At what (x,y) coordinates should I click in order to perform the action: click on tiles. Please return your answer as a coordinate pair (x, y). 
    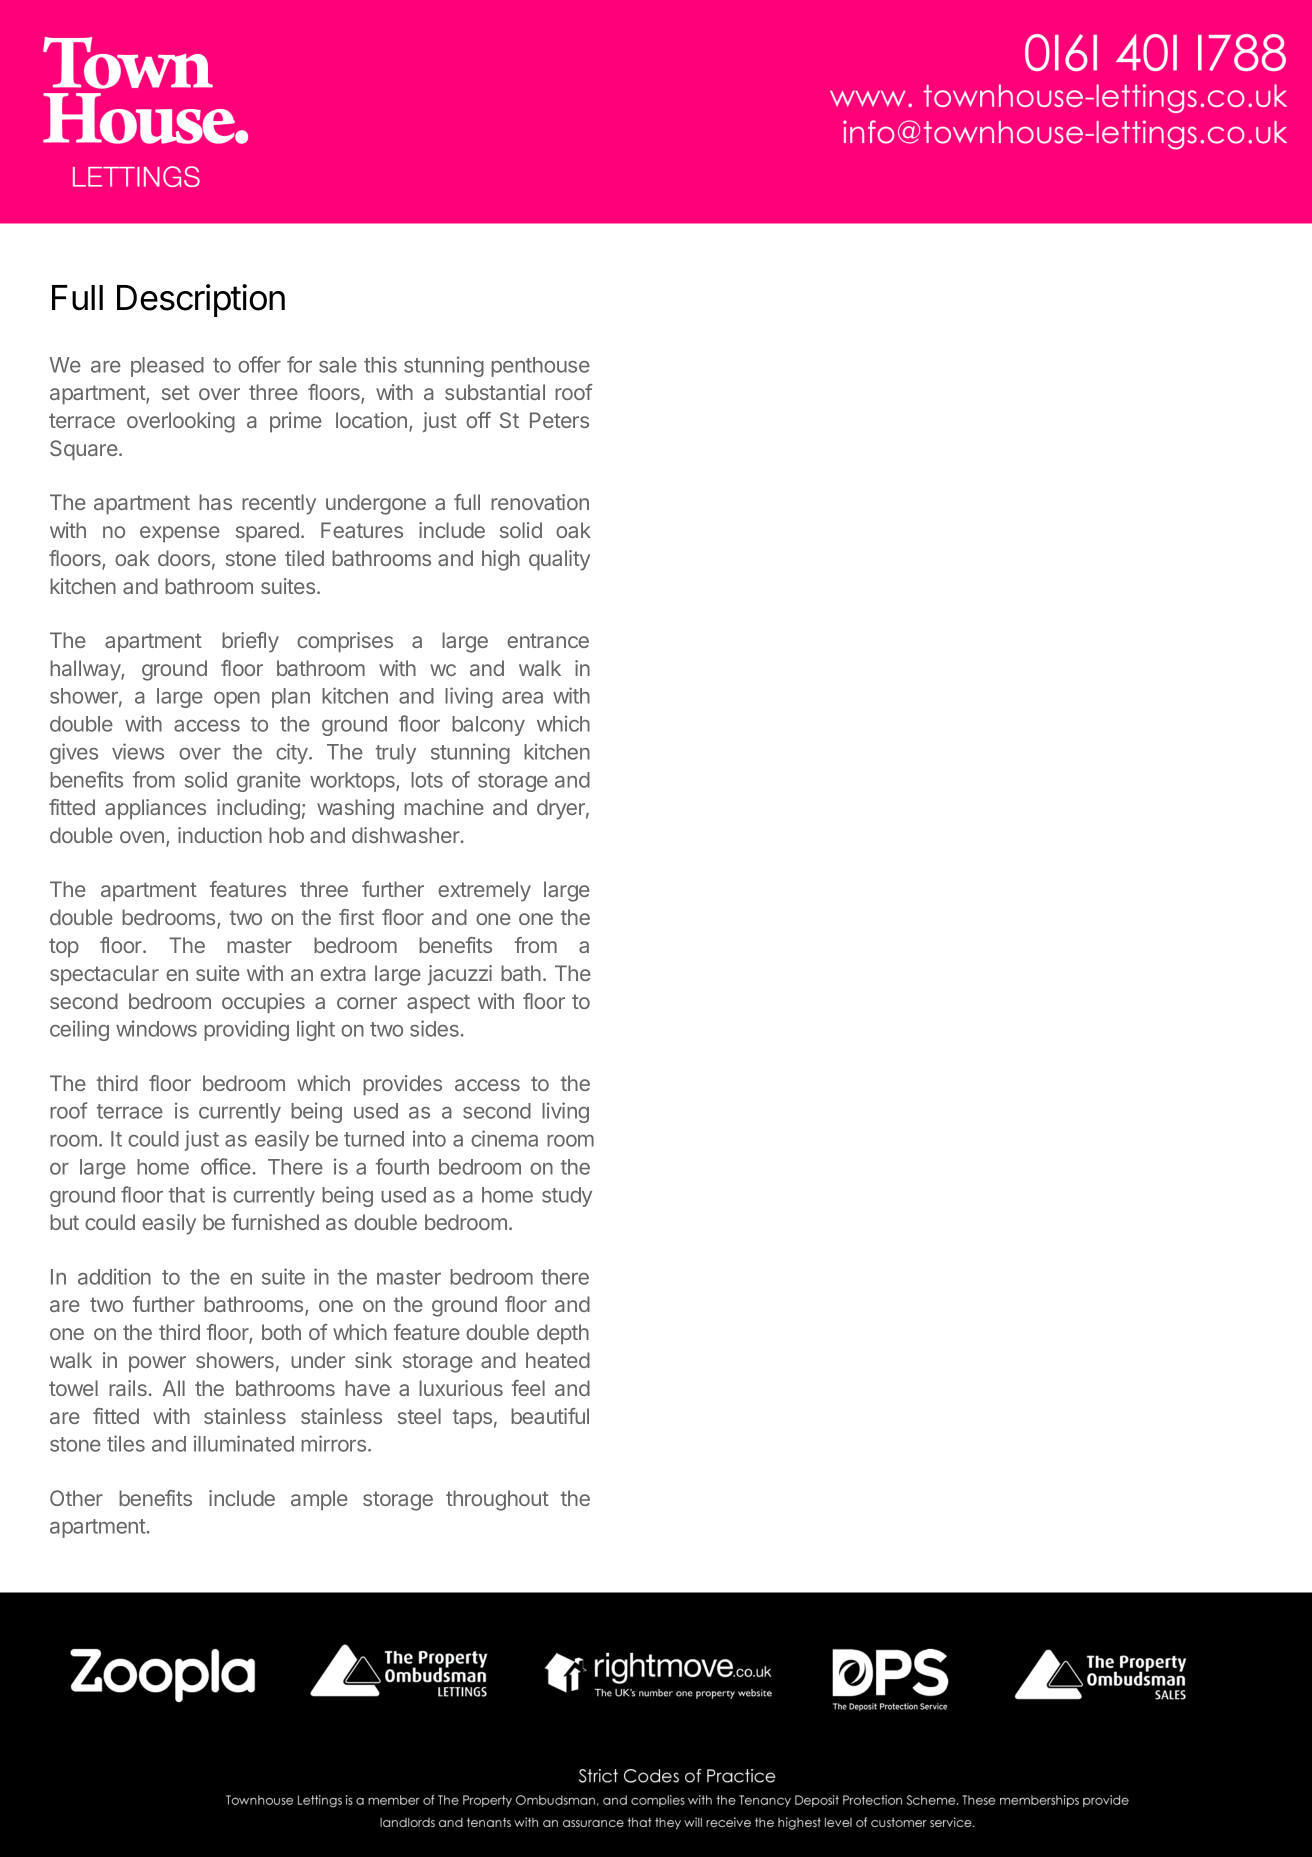
    Looking at the image, I should click on (126, 1443).
